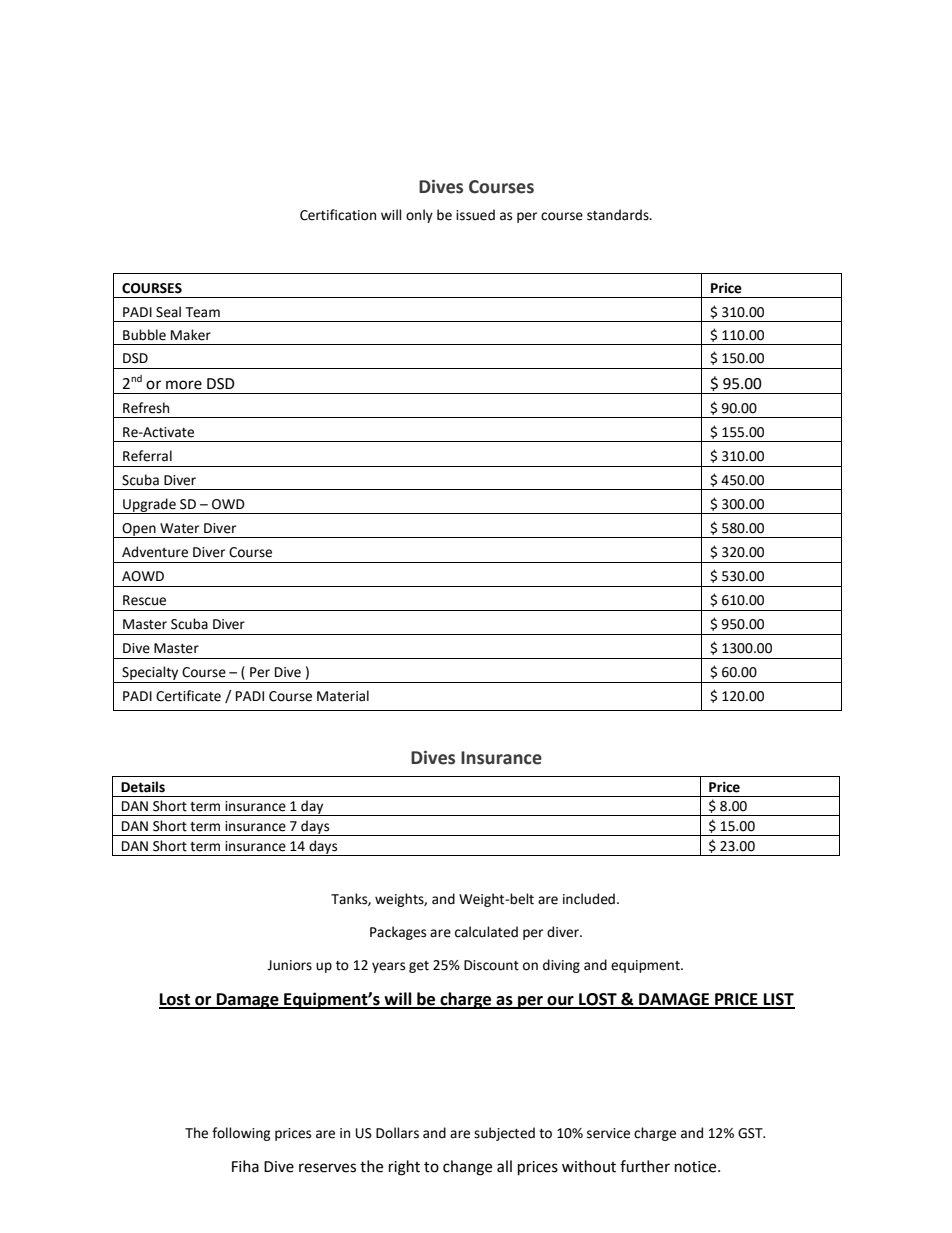 Image resolution: width=952 pixels, height=1233 pixels. Describe the element at coordinates (561, 966) in the screenshot. I see `diving` at that location.
